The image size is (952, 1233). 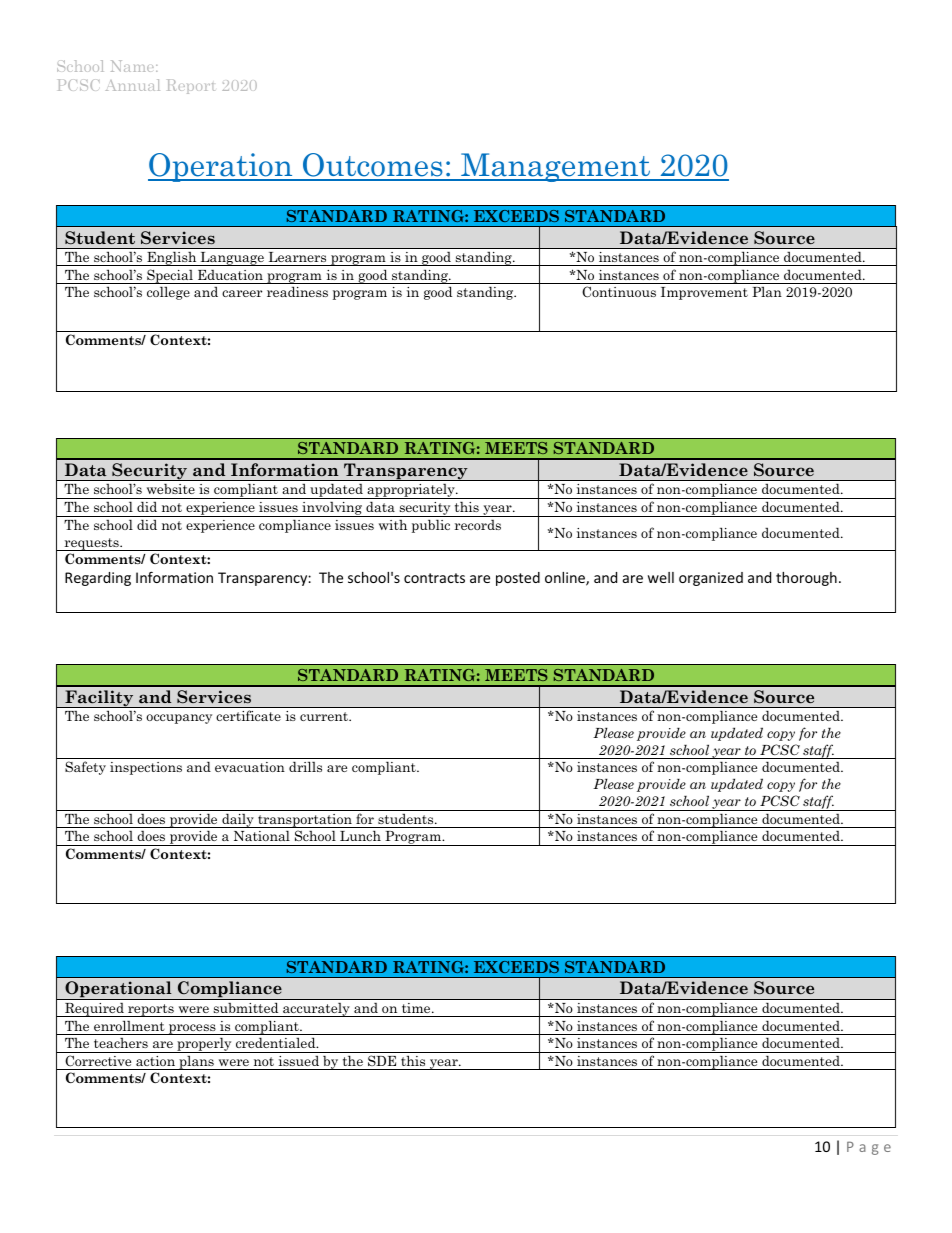 What do you see at coordinates (555, 167) in the document?
I see `Management` at bounding box center [555, 167].
